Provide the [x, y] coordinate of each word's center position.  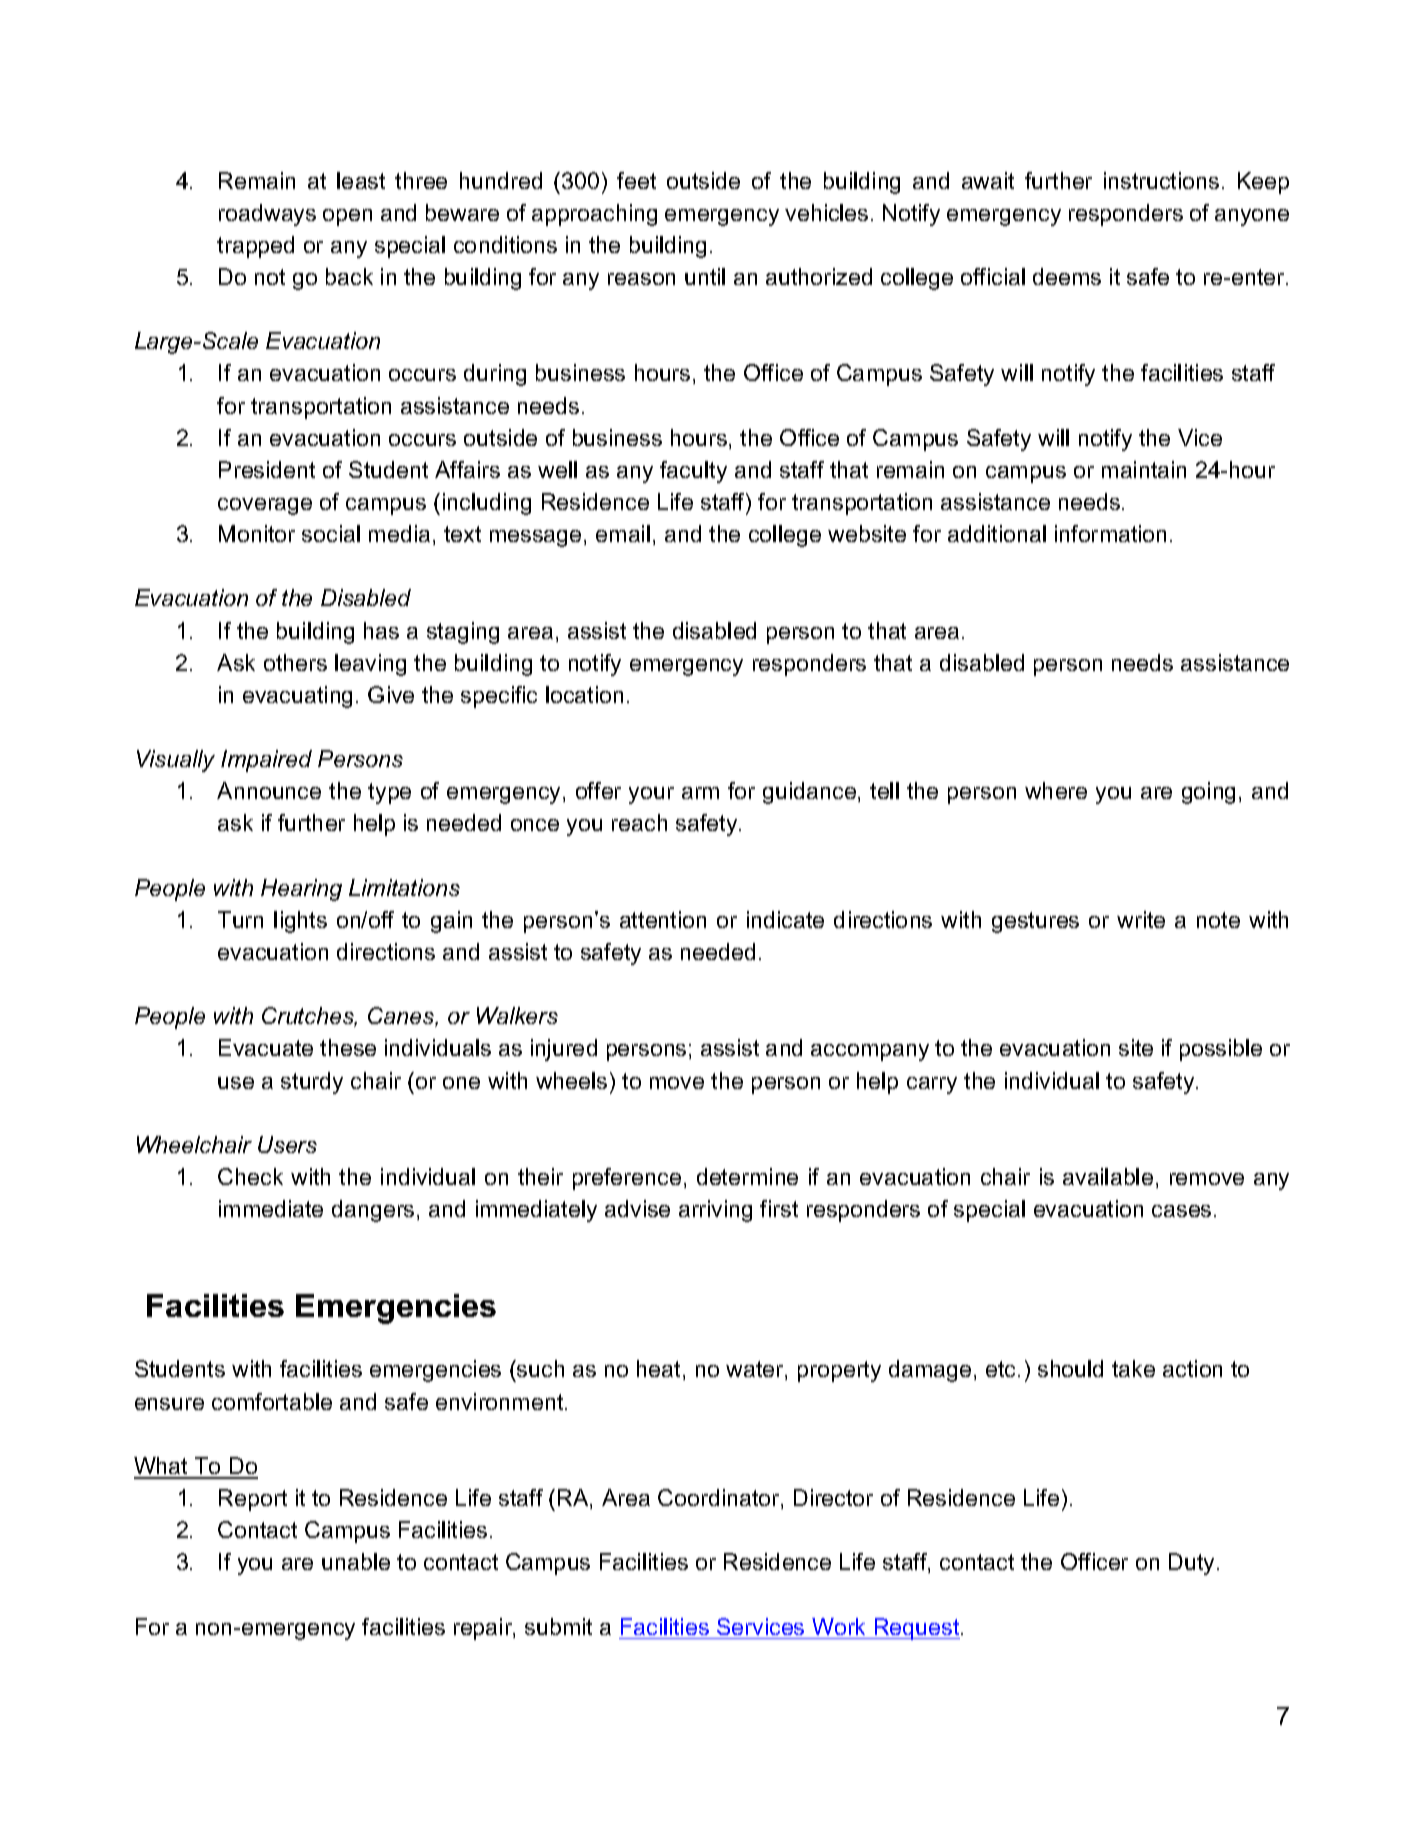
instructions [1161, 180]
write [1141, 919]
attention [663, 919]
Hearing [301, 890]
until [705, 276]
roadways [267, 215]
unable [356, 1561]
